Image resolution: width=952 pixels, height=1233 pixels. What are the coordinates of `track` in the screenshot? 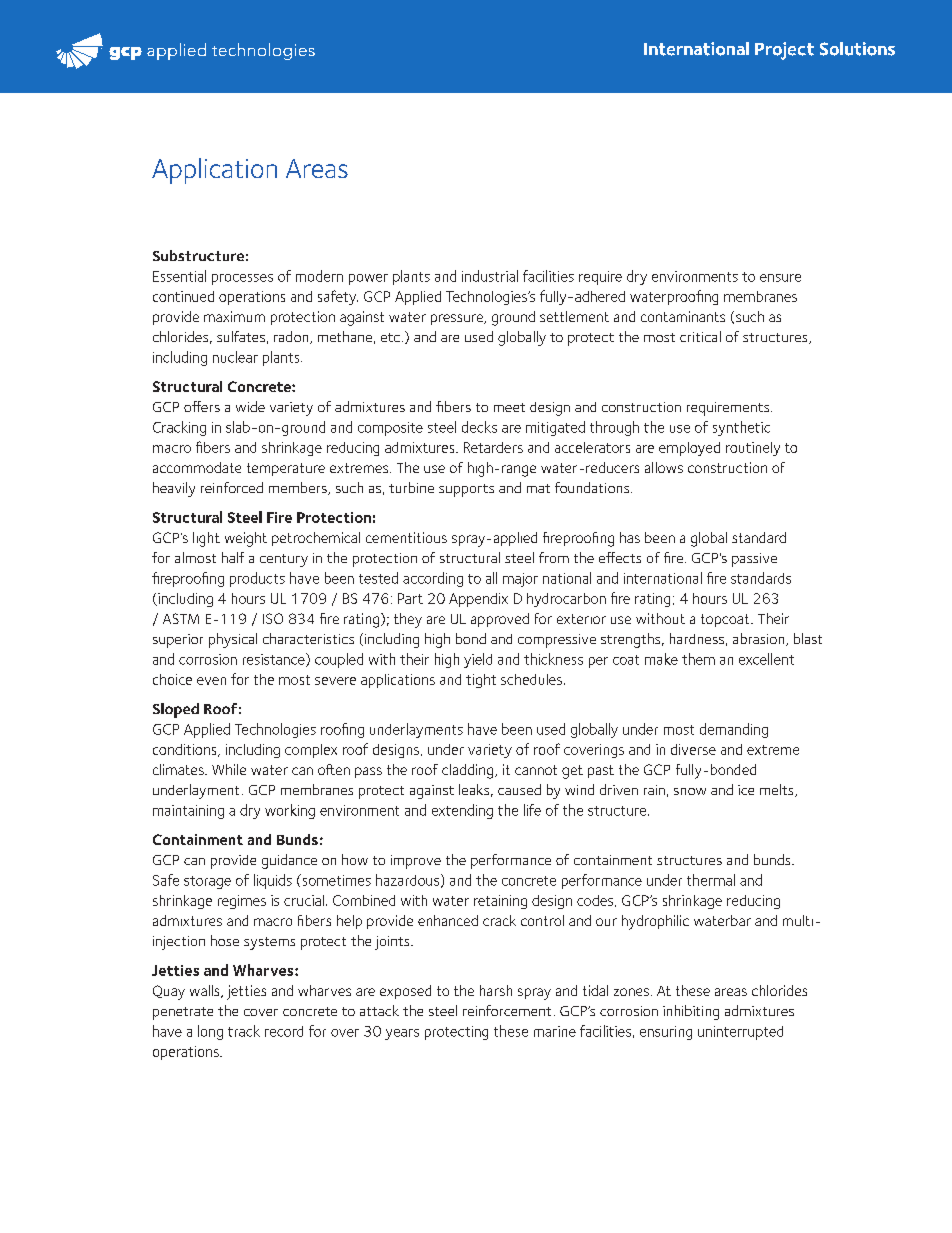 It's located at (244, 1031).
